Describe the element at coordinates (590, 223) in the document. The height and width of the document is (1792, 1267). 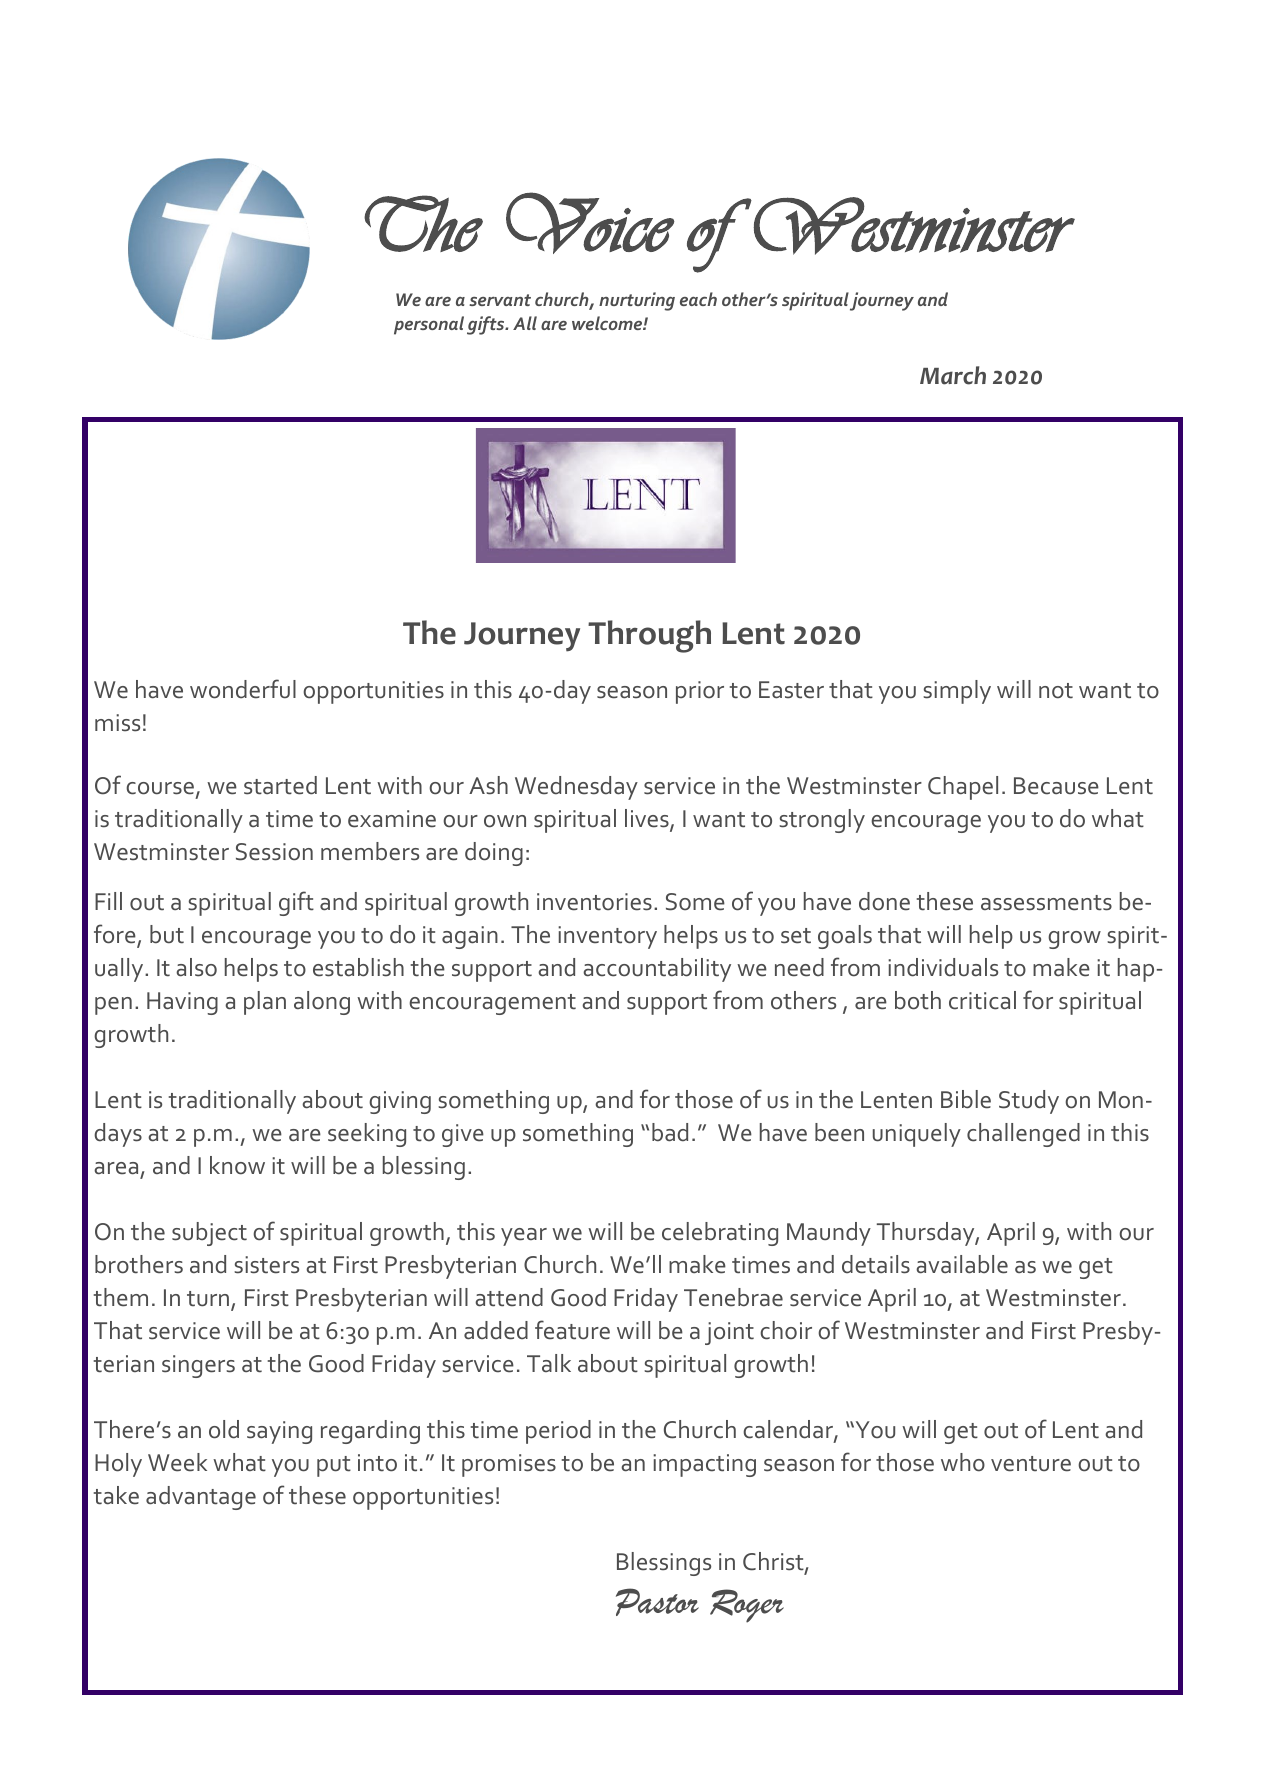
I see `Voice` at that location.
